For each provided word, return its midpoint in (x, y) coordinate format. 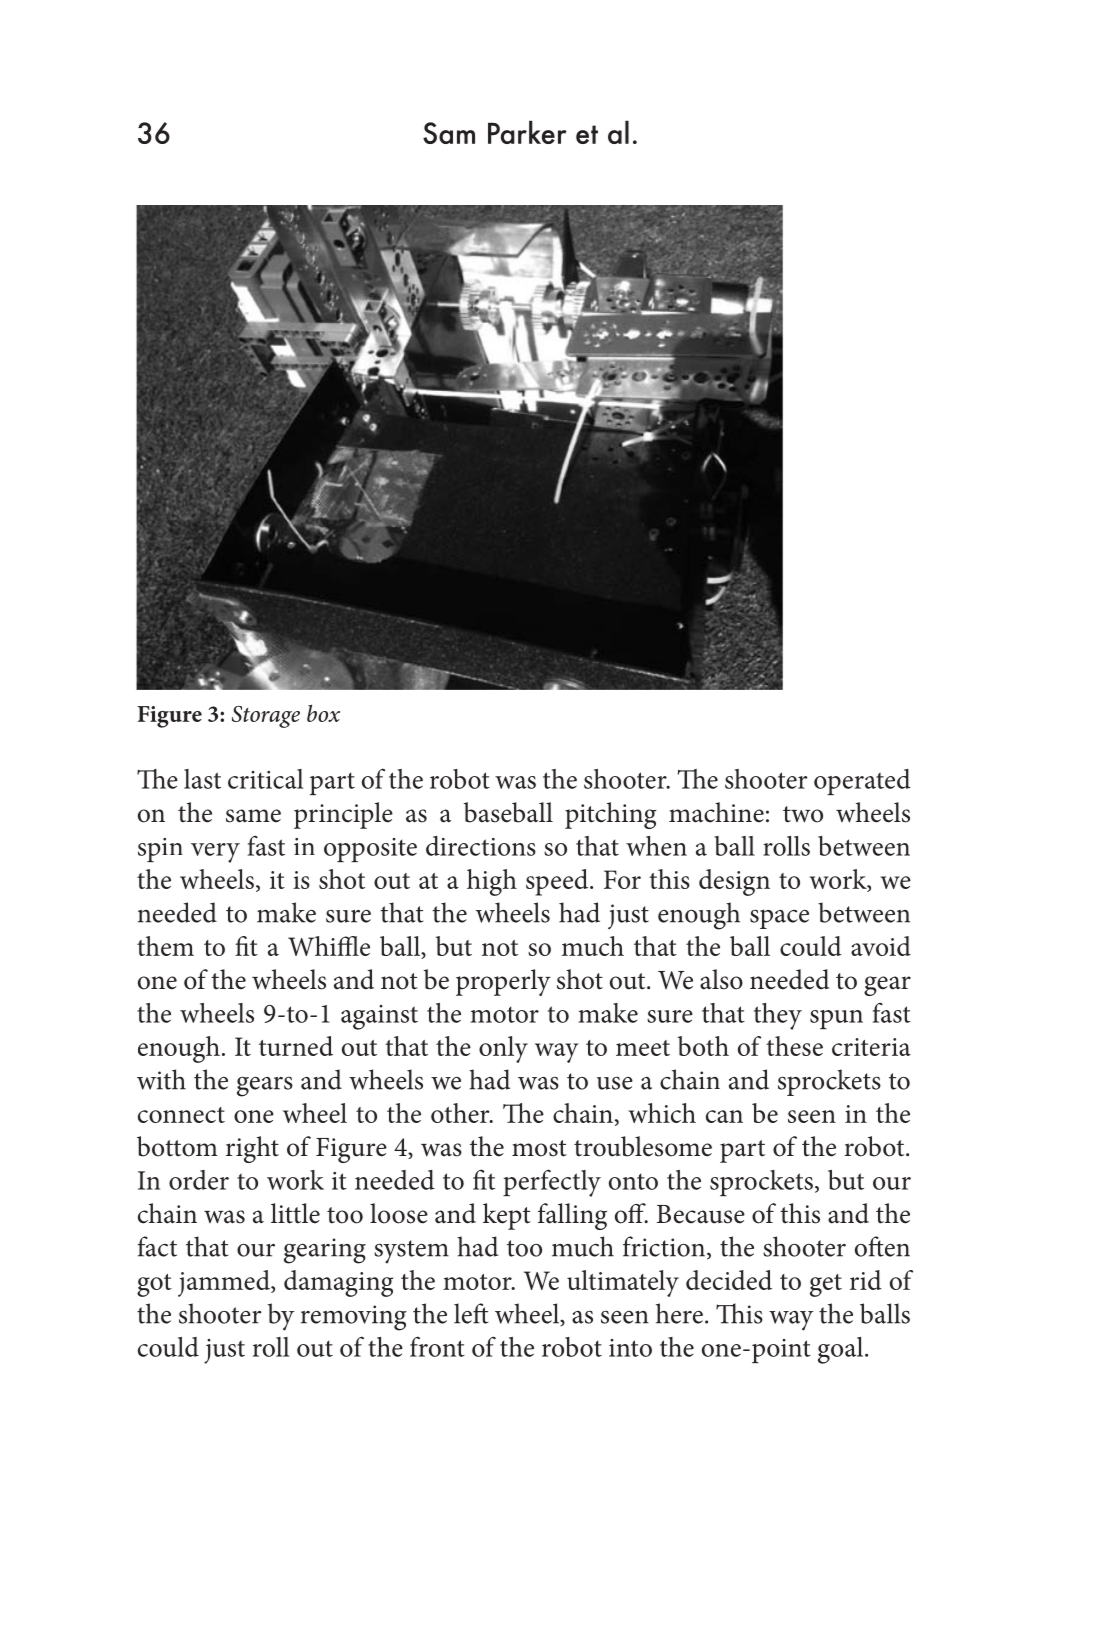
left (471, 1313)
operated (862, 782)
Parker (527, 132)
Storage (266, 717)
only (503, 1049)
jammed (225, 1283)
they (778, 1016)
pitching (610, 815)
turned (296, 1046)
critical (265, 779)
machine (716, 812)
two (803, 814)
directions (481, 846)
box (323, 713)
